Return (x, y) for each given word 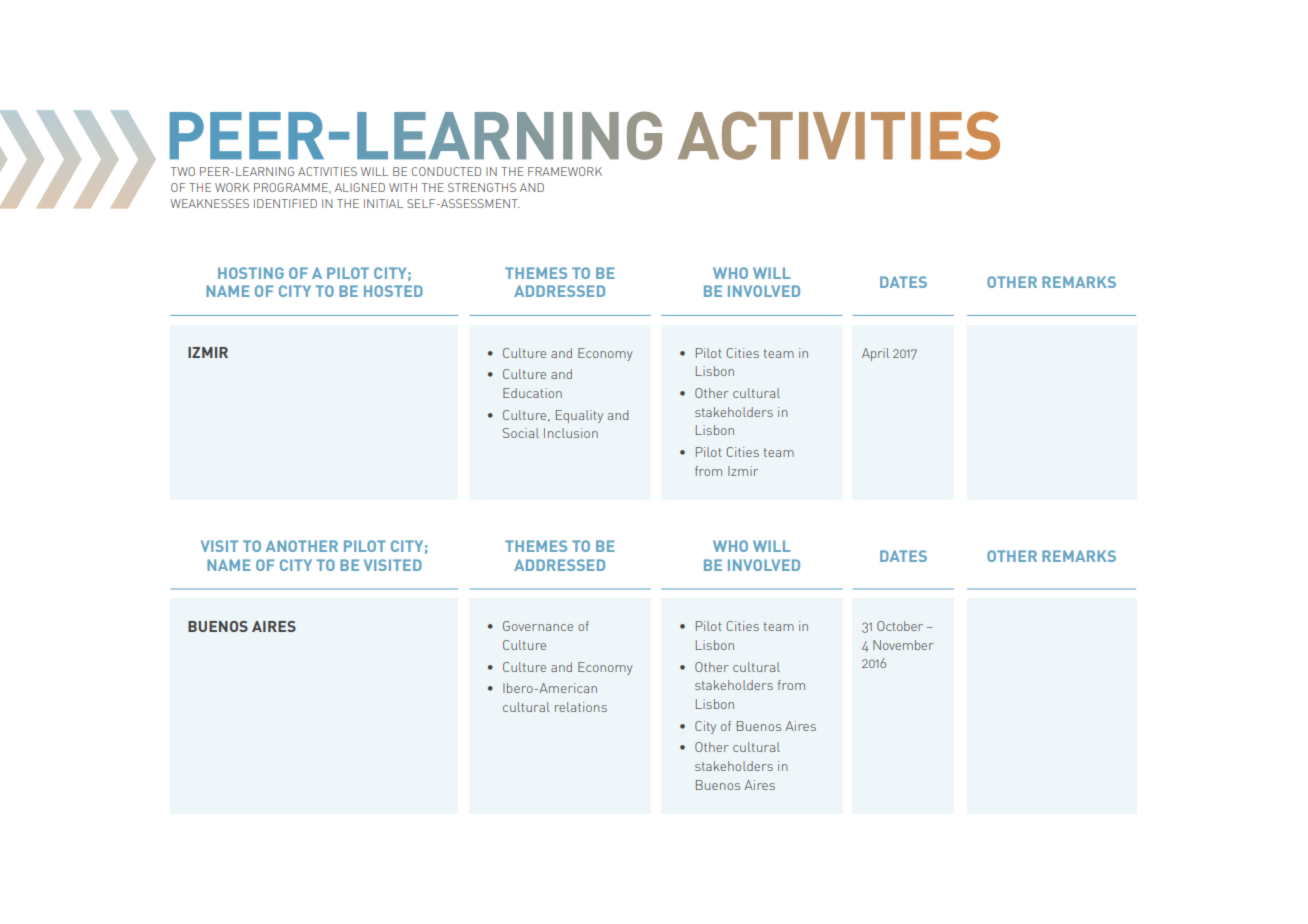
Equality (579, 416)
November (903, 645)
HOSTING (251, 273)
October (900, 626)
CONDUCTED (446, 171)
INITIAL (383, 203)
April (875, 354)
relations (581, 707)
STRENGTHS (482, 187)
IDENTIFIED (285, 203)
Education (532, 393)
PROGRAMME (292, 188)
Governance (538, 626)
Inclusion (571, 433)
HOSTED (393, 291)
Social (521, 433)
